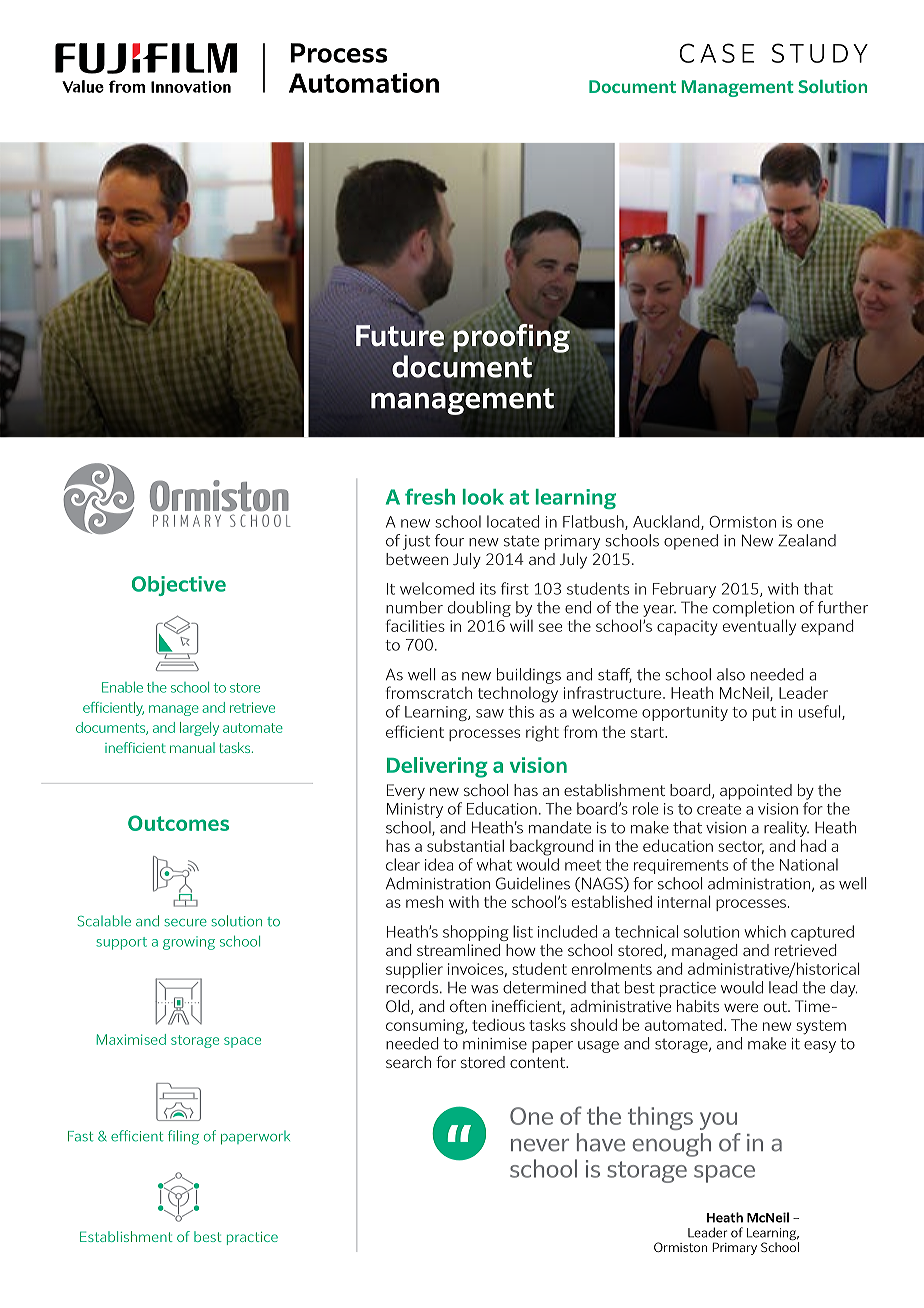 Image resolution: width=924 pixels, height=1308 pixels. What do you see at coordinates (483, 497) in the page?
I see `look` at bounding box center [483, 497].
